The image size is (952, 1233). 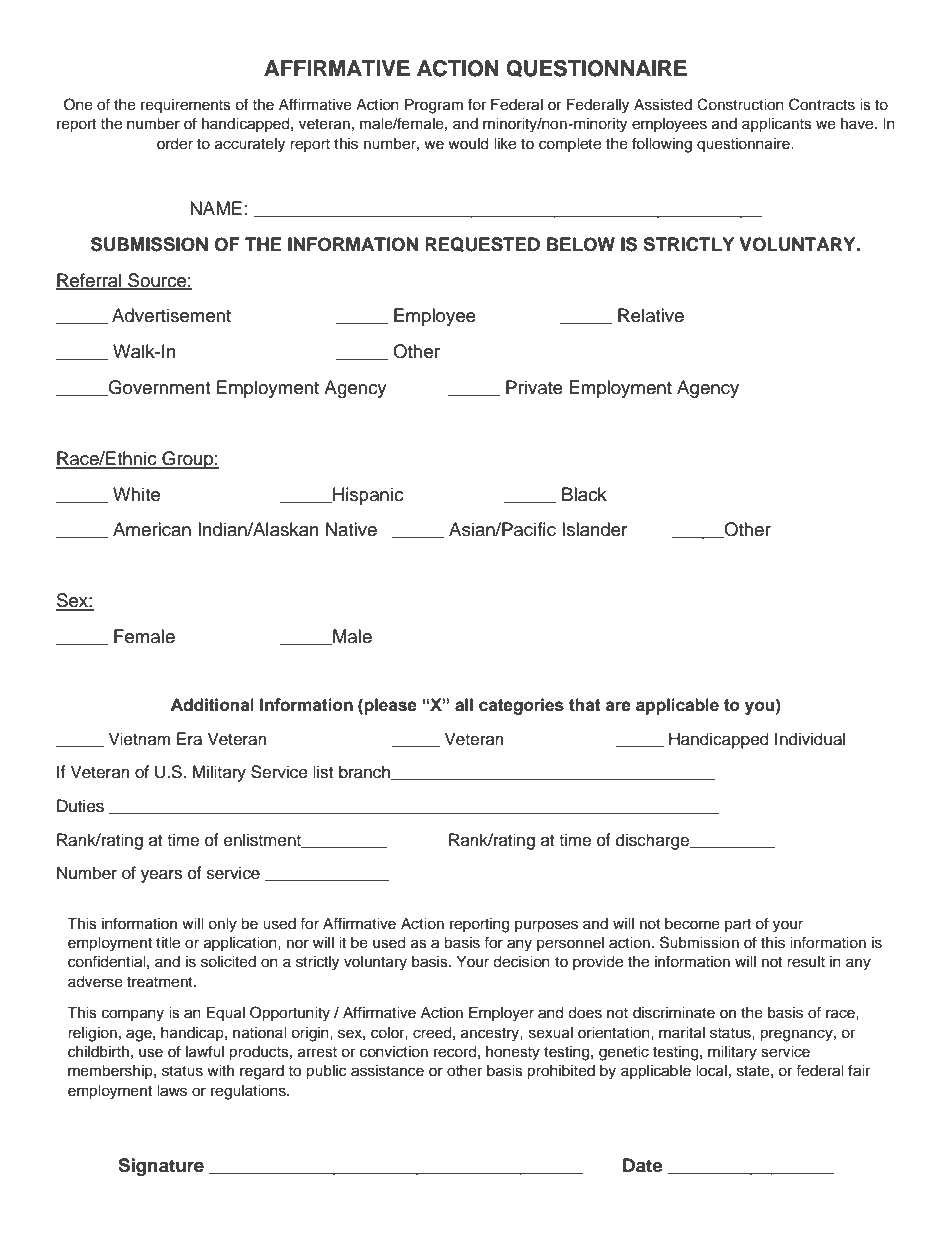 What do you see at coordinates (521, 706) in the screenshot?
I see `categories` at bounding box center [521, 706].
